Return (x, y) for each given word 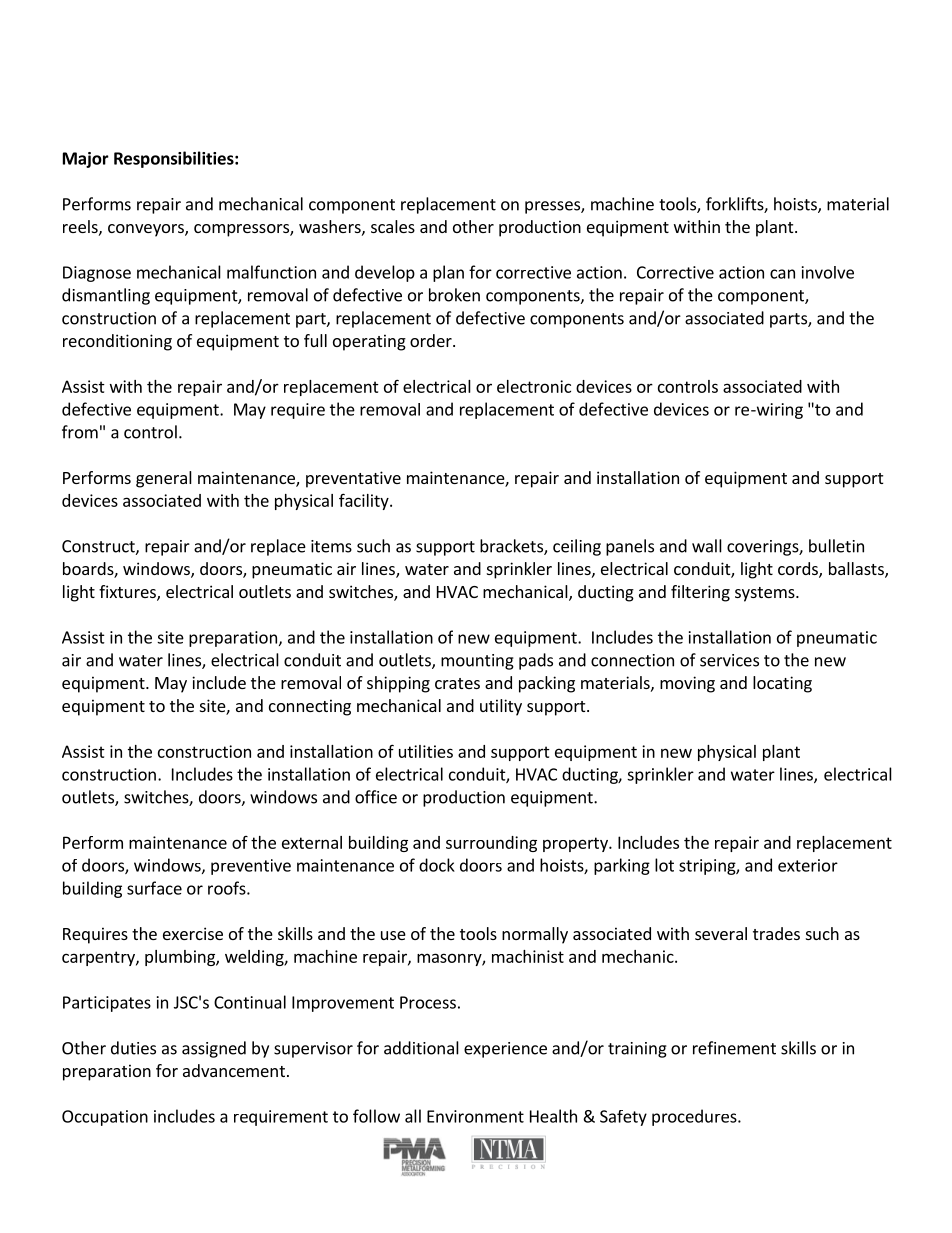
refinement (734, 1048)
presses (553, 207)
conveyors (147, 230)
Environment (475, 1116)
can (782, 274)
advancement (234, 1070)
